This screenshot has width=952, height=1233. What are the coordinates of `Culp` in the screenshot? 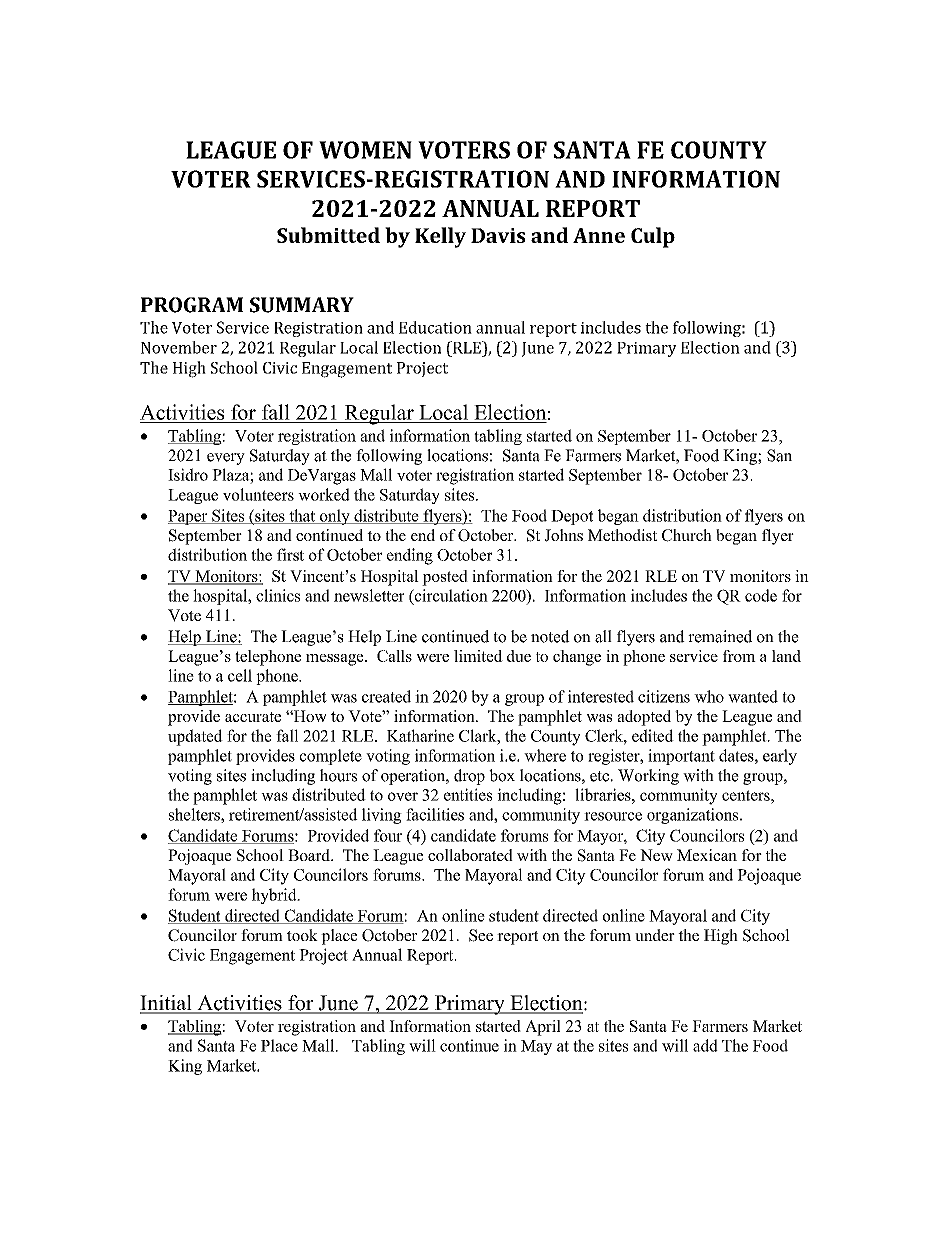 It's located at (653, 237).
